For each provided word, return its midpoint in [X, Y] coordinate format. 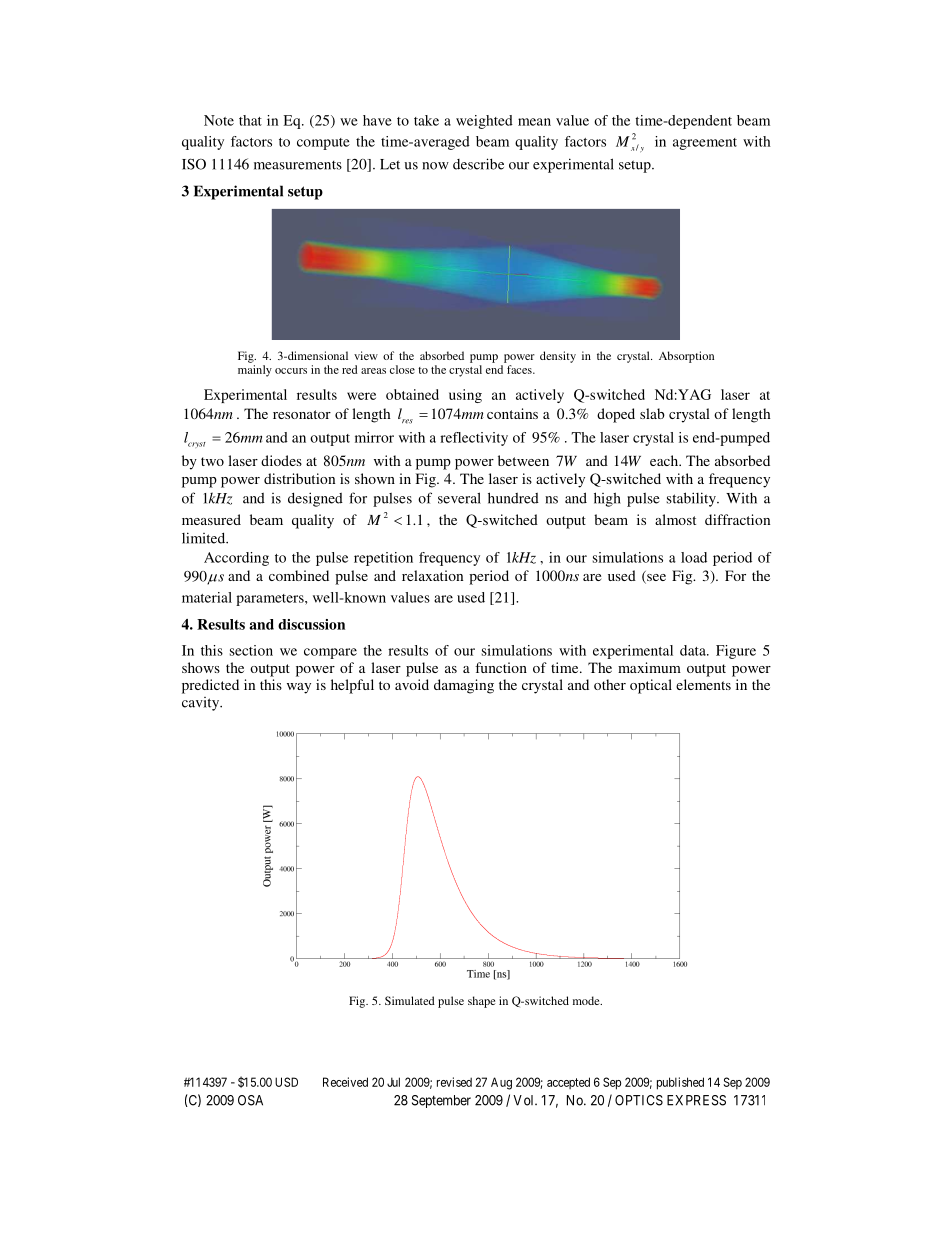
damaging [464, 686]
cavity [202, 704]
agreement [705, 144]
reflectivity [474, 439]
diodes [281, 460]
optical [651, 686]
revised [454, 1082]
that [250, 120]
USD [286, 1082]
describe [478, 164]
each [665, 460]
